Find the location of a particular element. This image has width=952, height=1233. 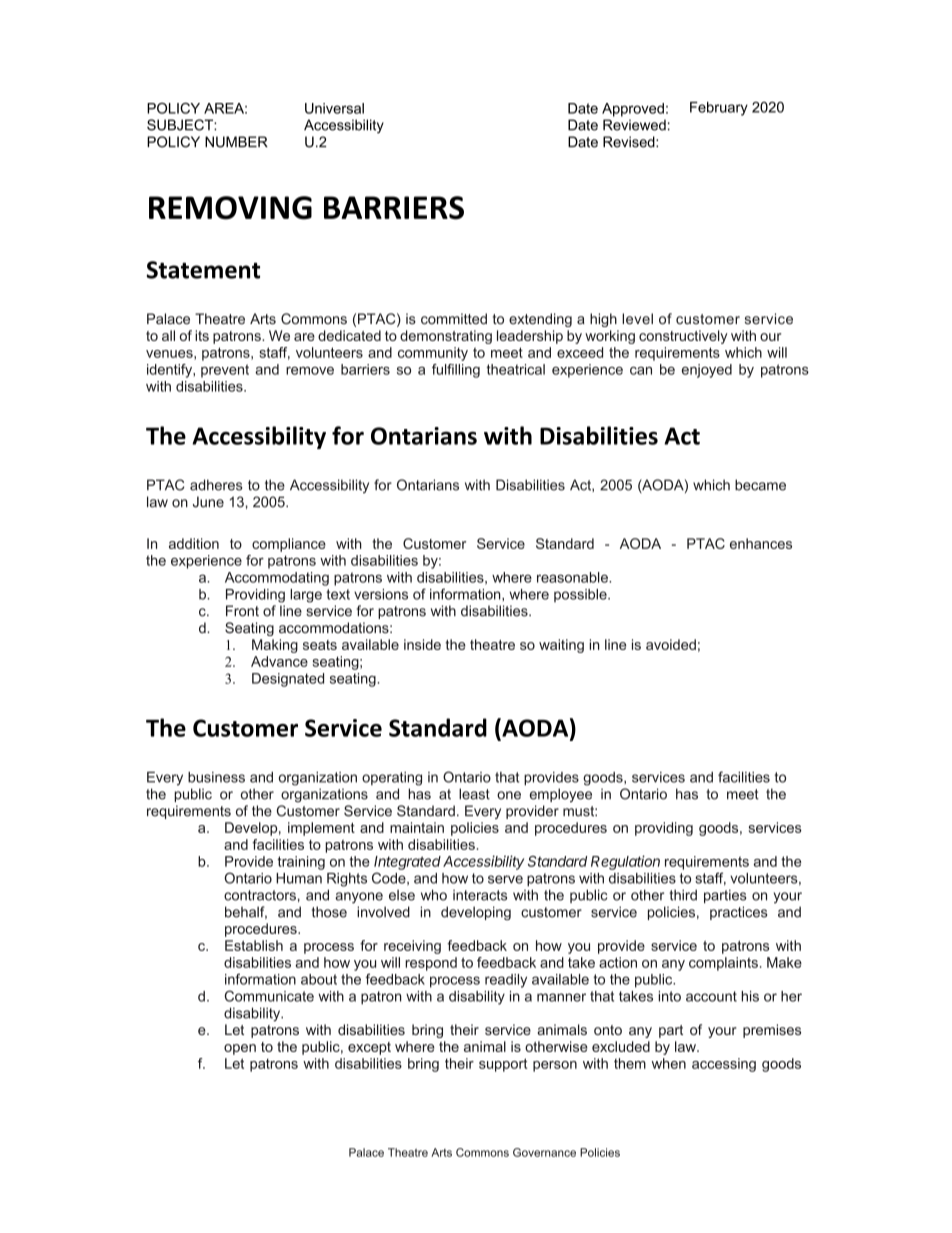

prevent is located at coordinates (225, 371).
